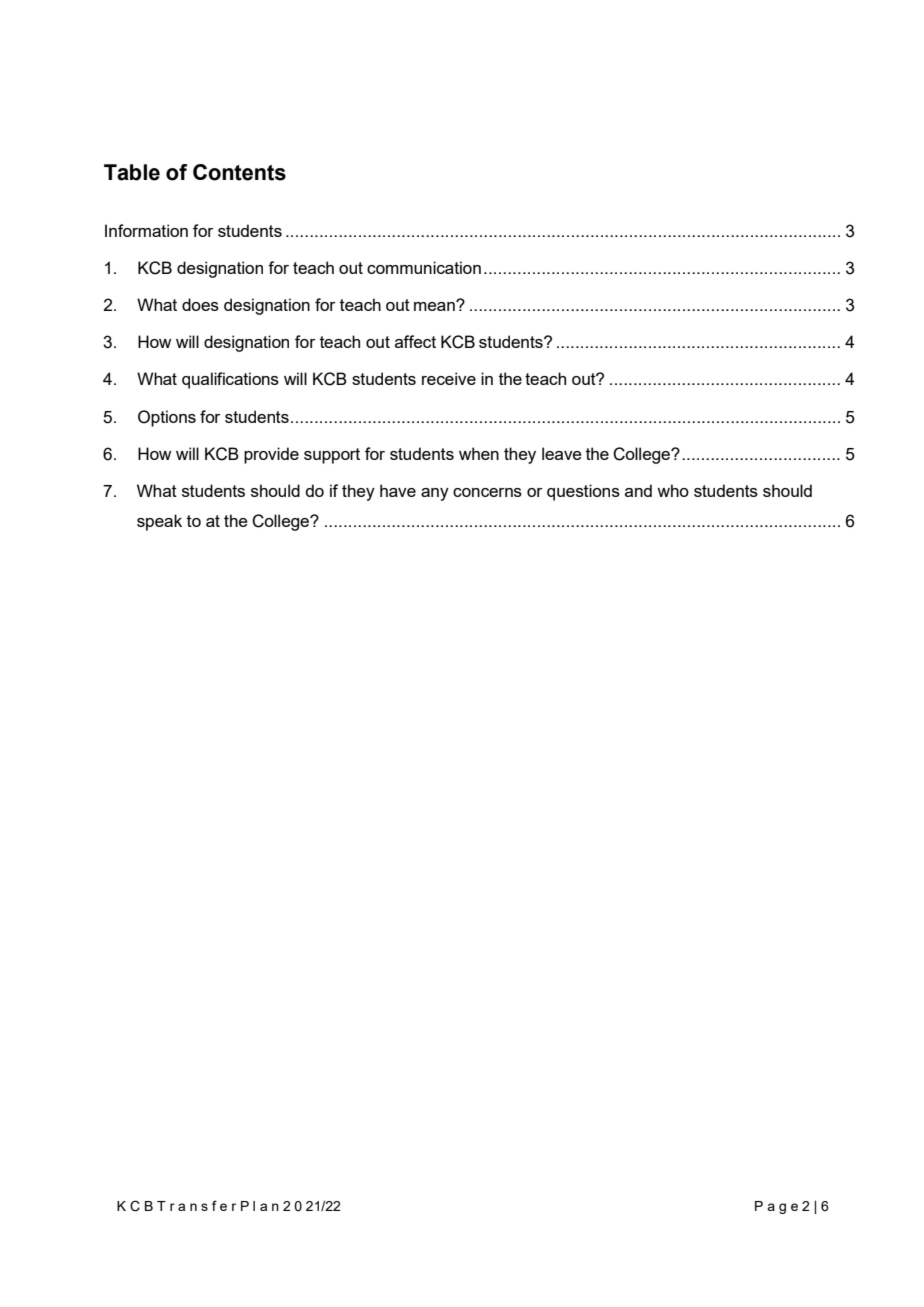 The height and width of the screenshot is (1307, 924). What do you see at coordinates (167, 418) in the screenshot?
I see `Options` at bounding box center [167, 418].
